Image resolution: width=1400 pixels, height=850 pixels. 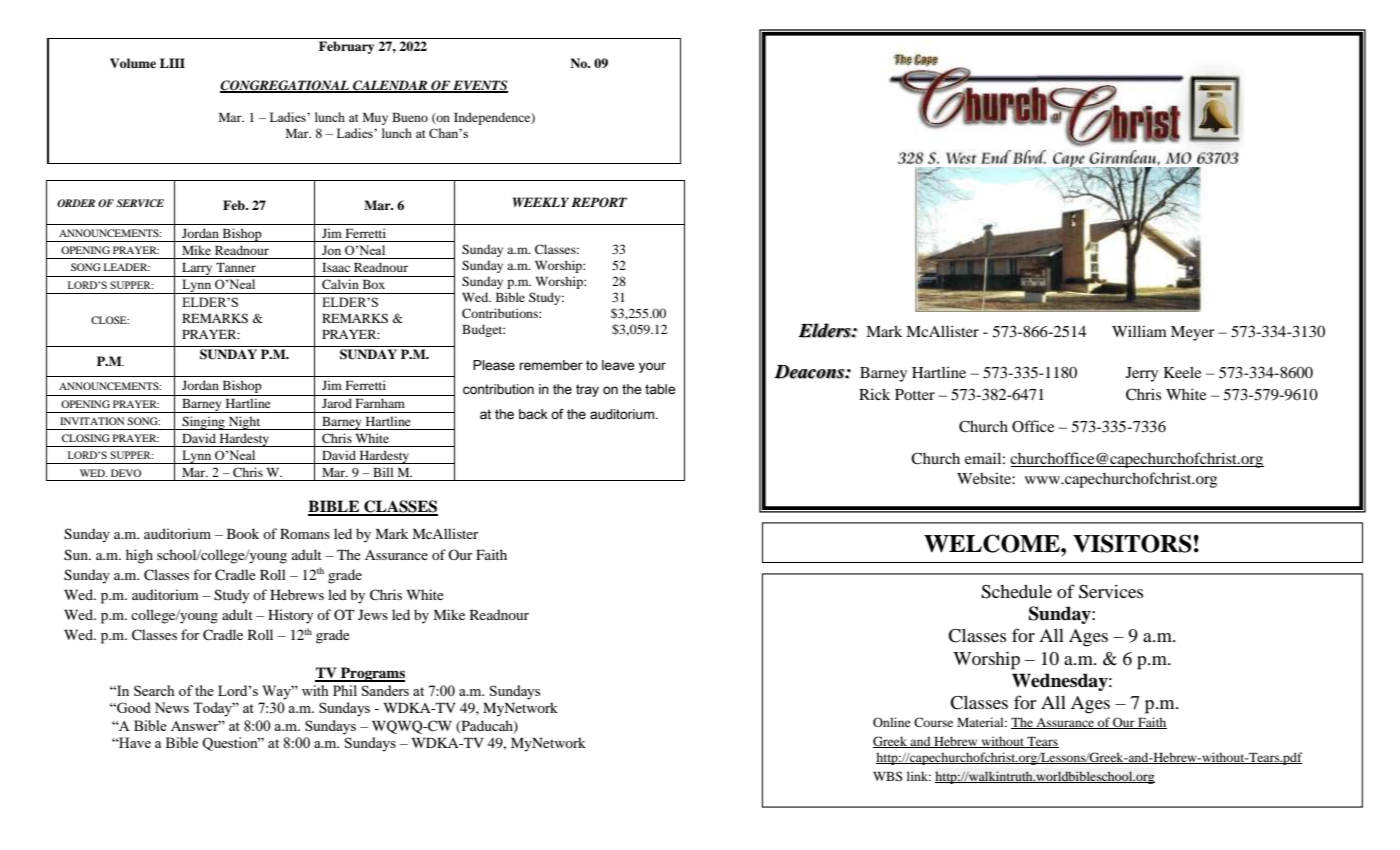 I want to click on Volume, so click(x=133, y=63).
